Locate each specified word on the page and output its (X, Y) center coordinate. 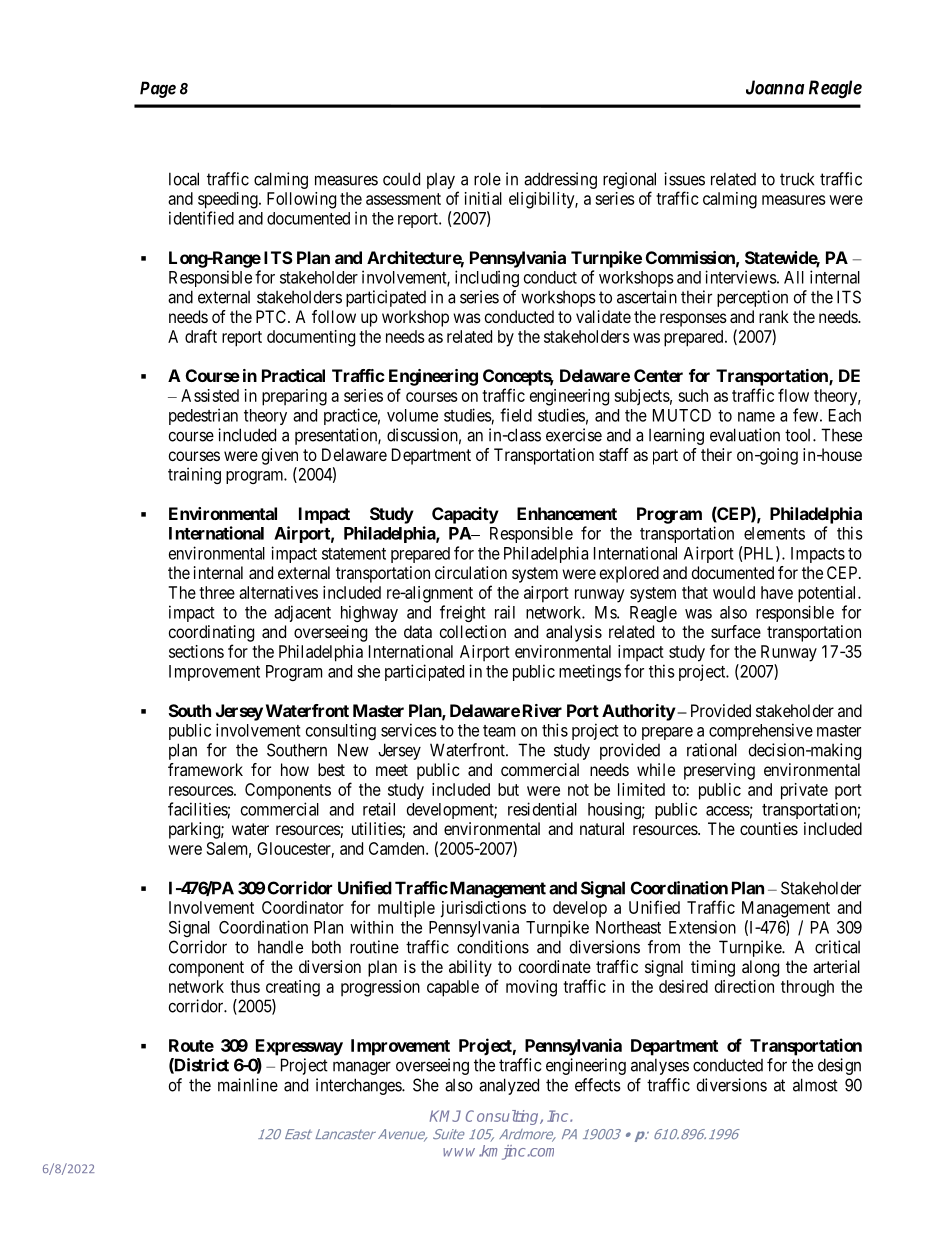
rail (505, 612)
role (487, 179)
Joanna (775, 87)
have (777, 592)
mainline (248, 1085)
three (217, 592)
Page (158, 89)
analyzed (509, 1086)
